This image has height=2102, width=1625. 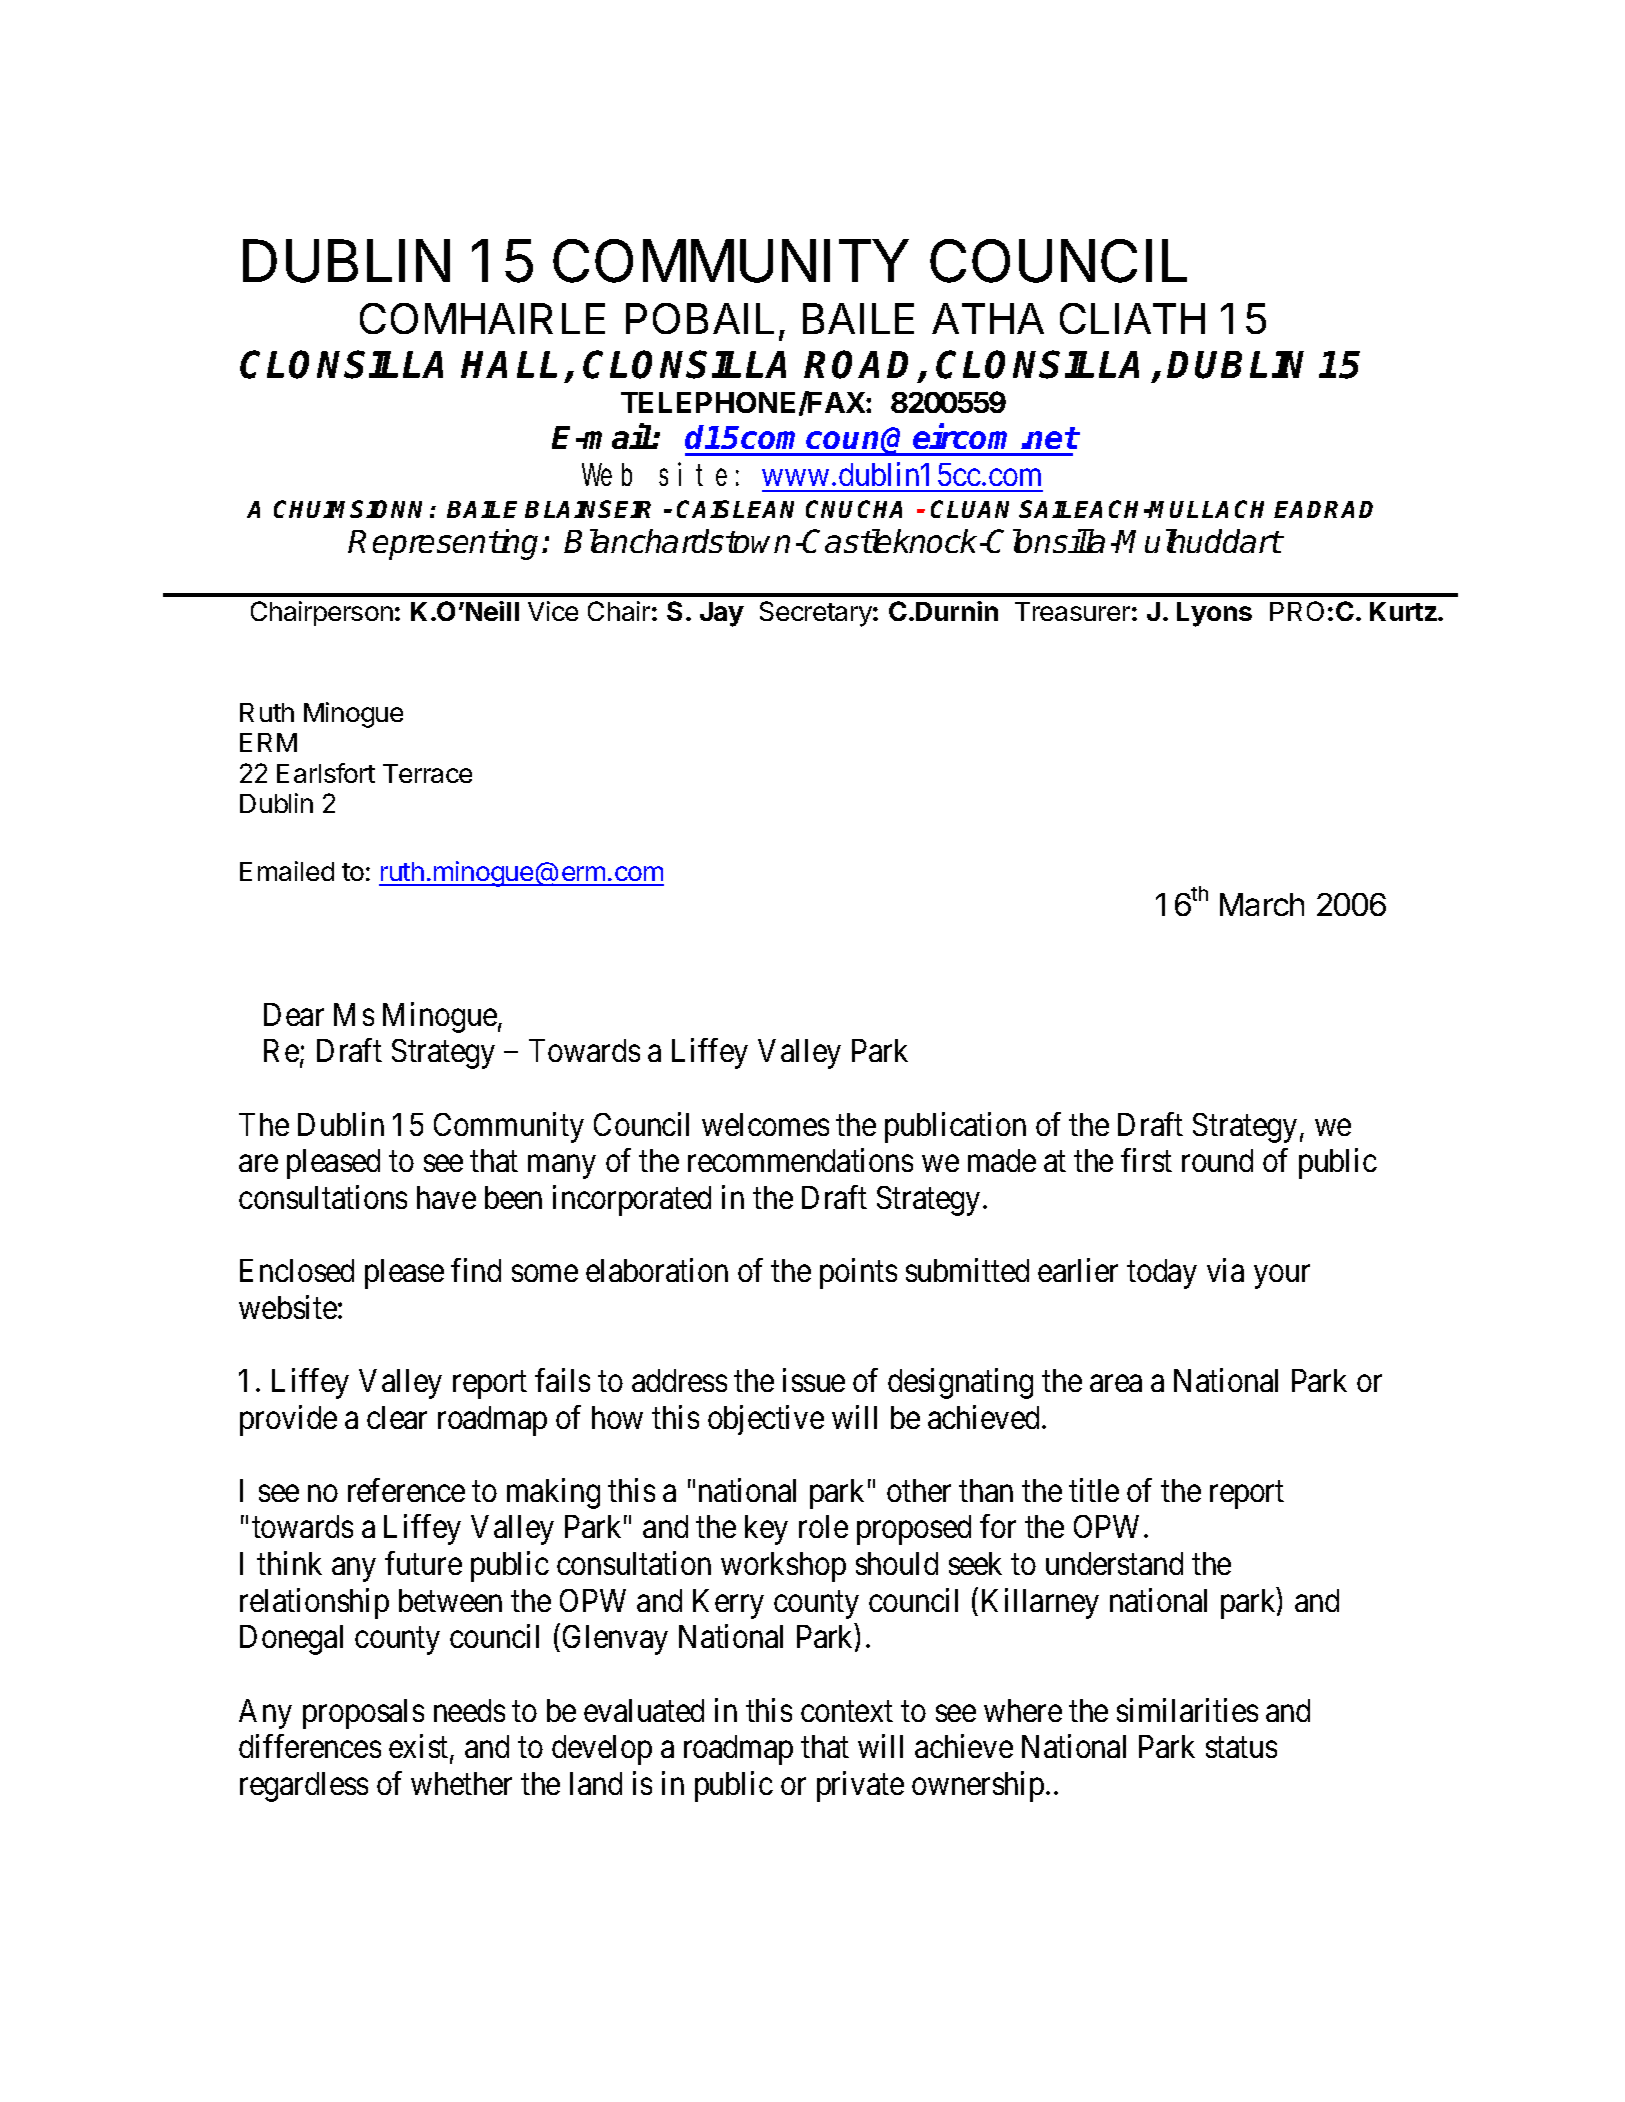 I want to click on Lyons, so click(x=1214, y=614).
